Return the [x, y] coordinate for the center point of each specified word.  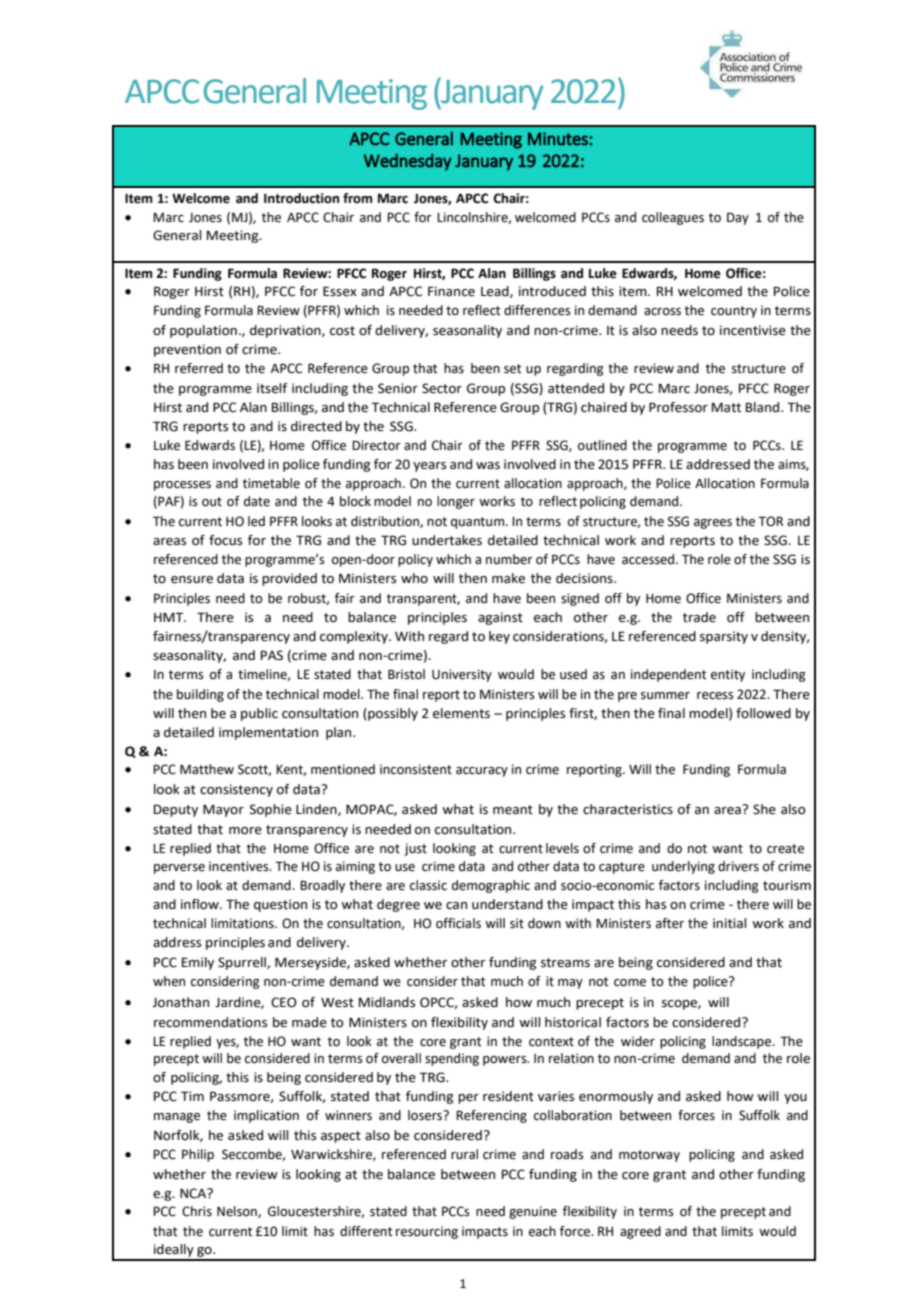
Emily [198, 963]
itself [272, 388]
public [259, 714]
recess [715, 696]
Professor [678, 407]
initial [729, 923]
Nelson [238, 1212]
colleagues [673, 218]
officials [458, 923]
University [462, 675]
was [488, 466]
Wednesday [408, 162]
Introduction [301, 198]
